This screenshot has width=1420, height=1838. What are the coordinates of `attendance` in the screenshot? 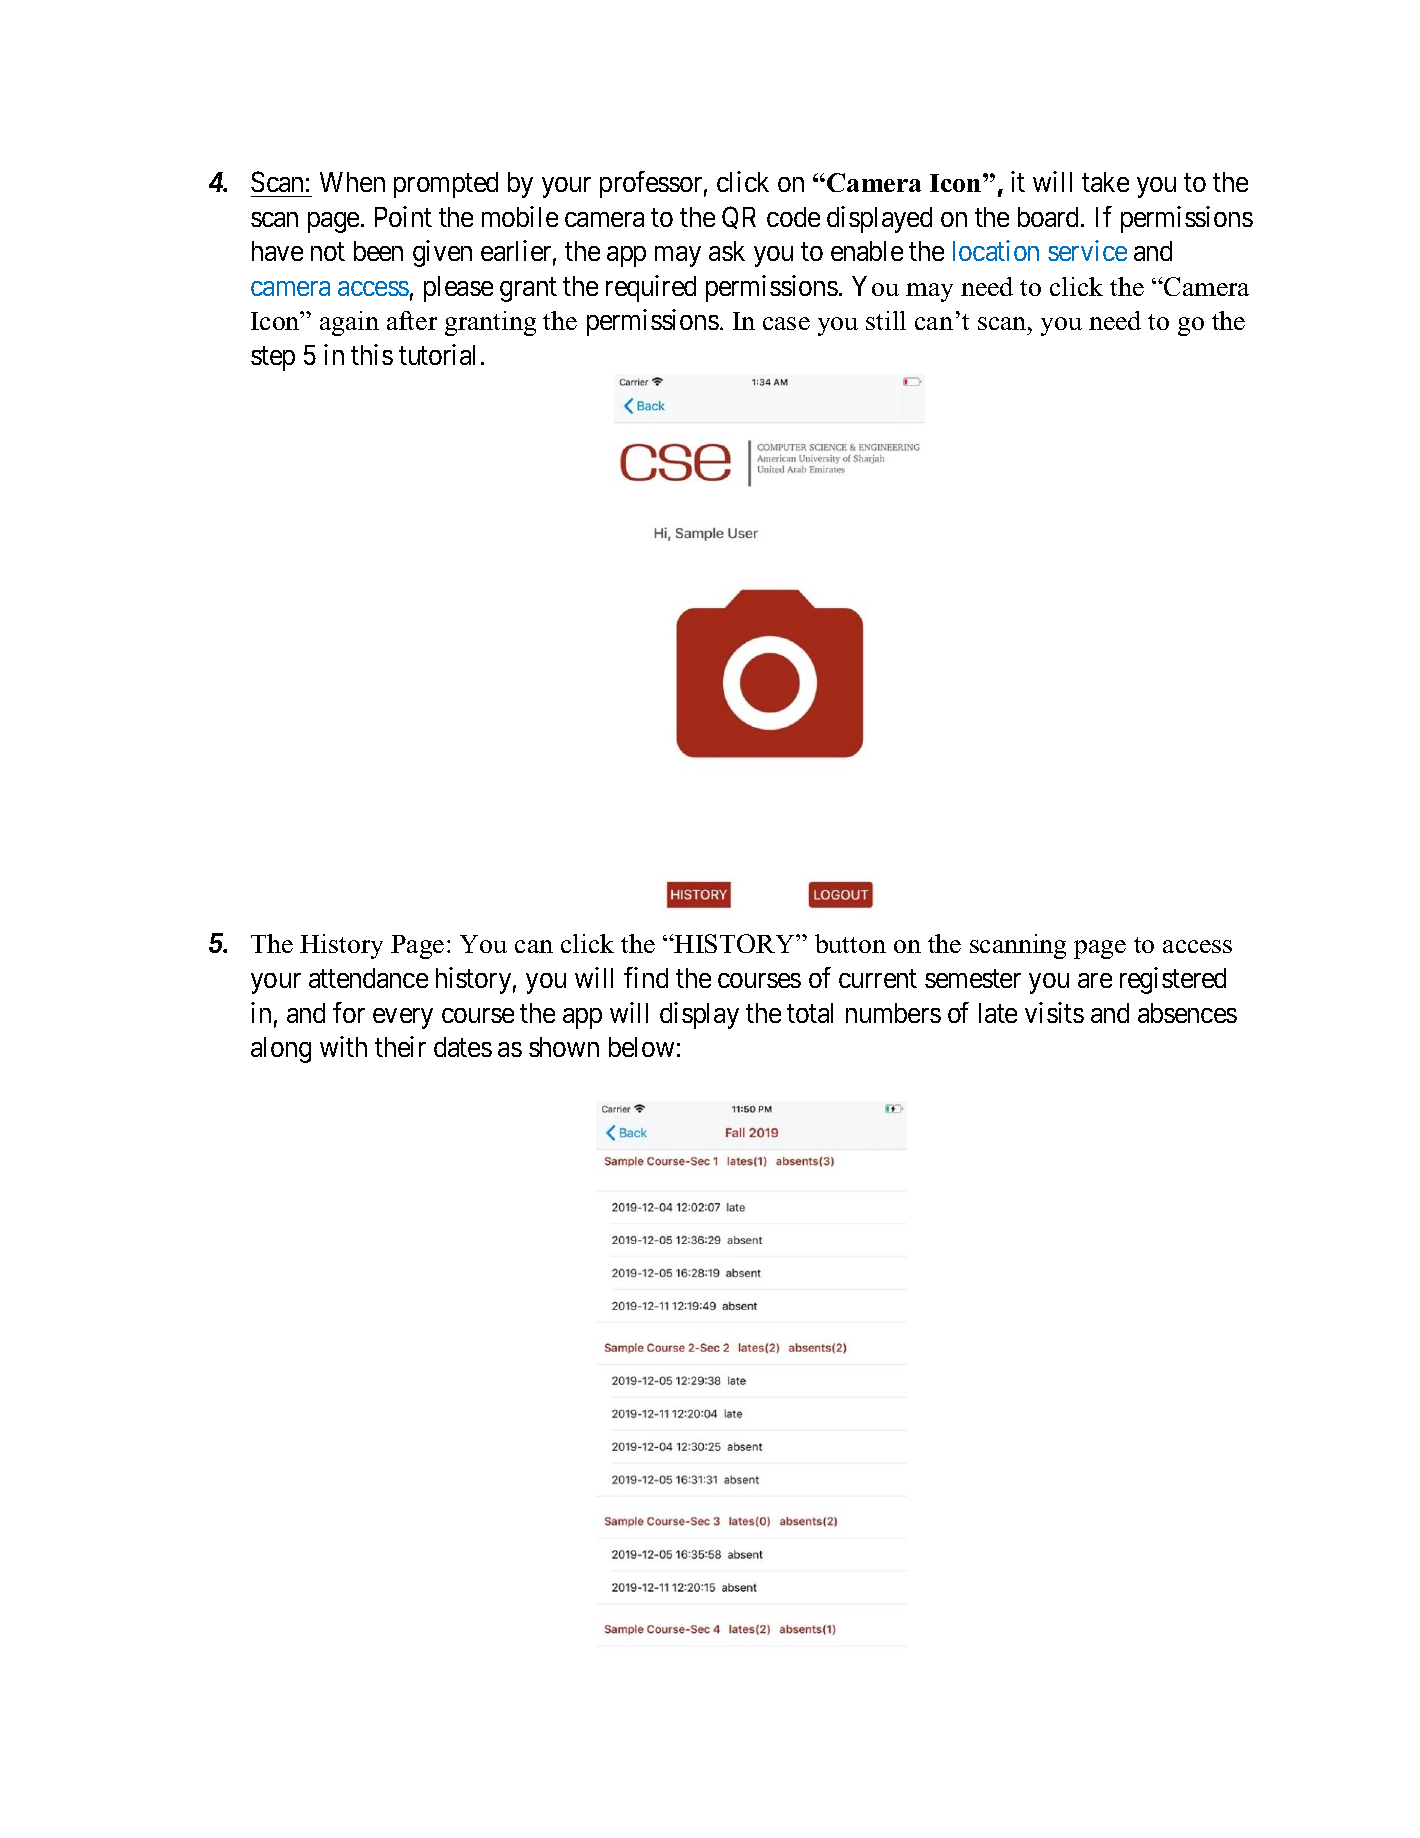 It's located at (368, 978).
